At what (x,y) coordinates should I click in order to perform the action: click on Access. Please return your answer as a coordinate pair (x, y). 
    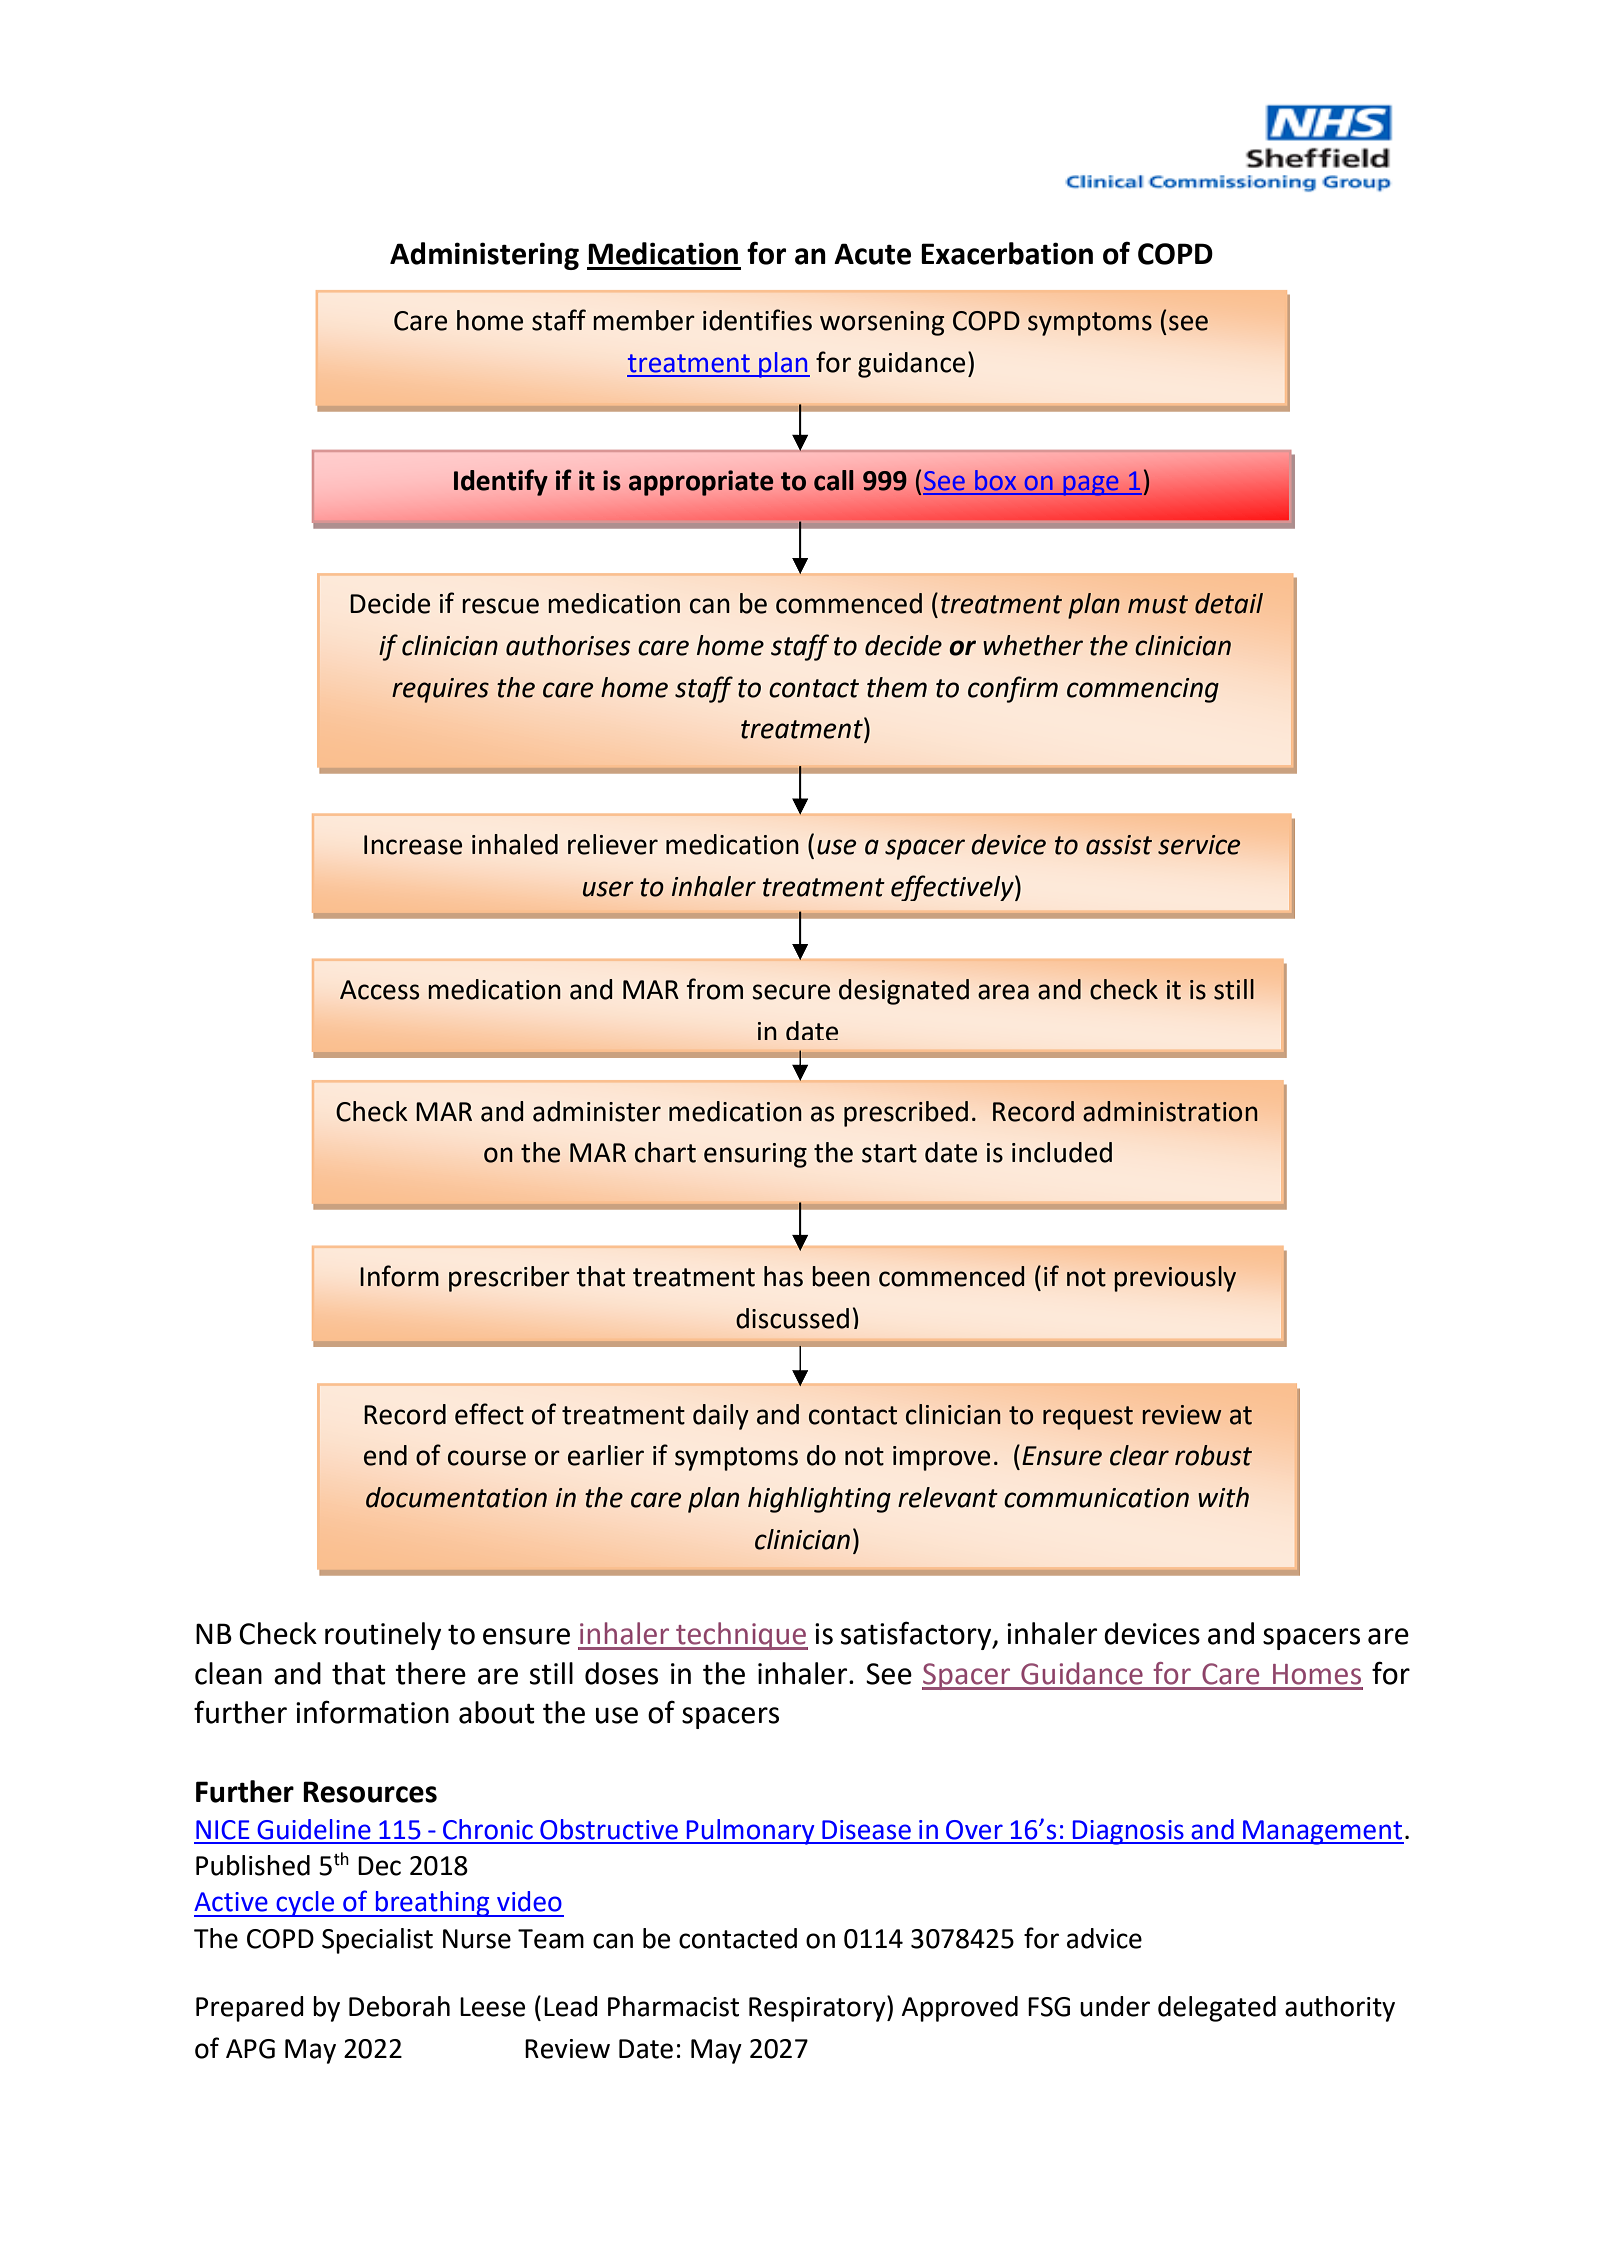
    Looking at the image, I should click on (379, 990).
